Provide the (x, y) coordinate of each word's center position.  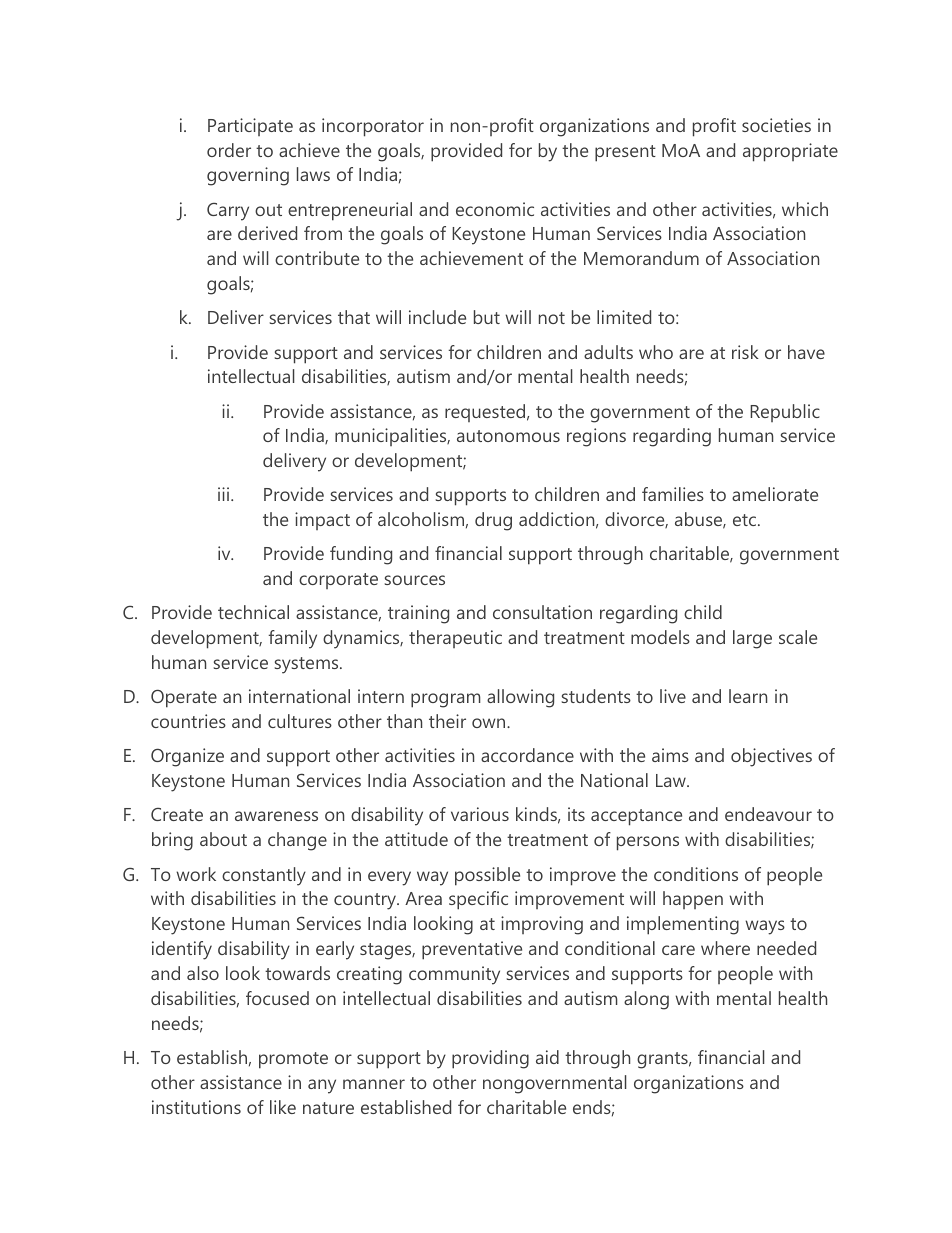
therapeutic (455, 639)
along (646, 1000)
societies (776, 125)
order (229, 150)
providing (490, 1059)
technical (253, 612)
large (752, 639)
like (283, 1107)
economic (495, 209)
